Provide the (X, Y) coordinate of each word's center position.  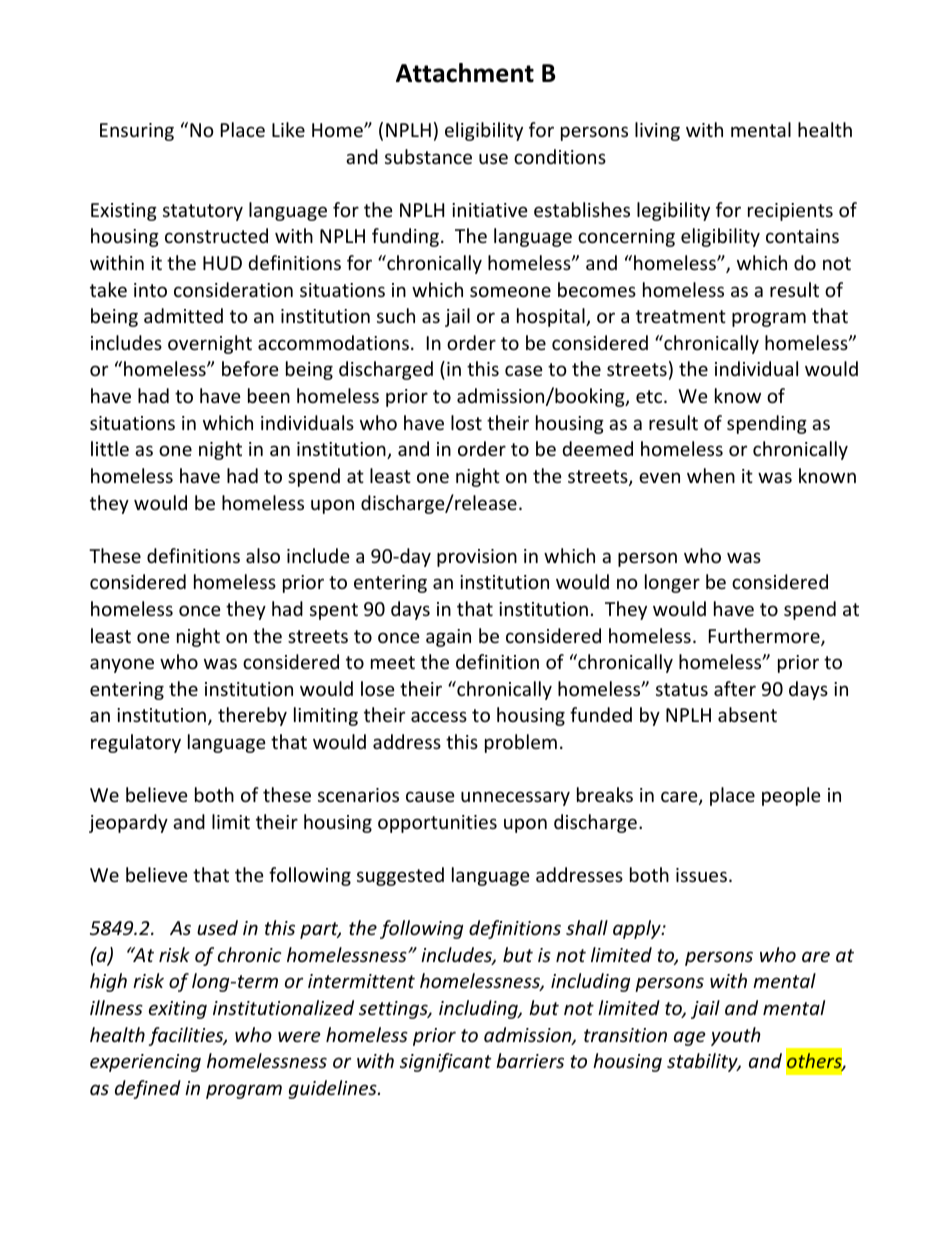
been (269, 395)
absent (747, 714)
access (439, 716)
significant (446, 1062)
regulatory (136, 743)
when (711, 475)
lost (466, 422)
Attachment (465, 73)
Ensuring (137, 132)
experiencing (145, 1063)
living (657, 131)
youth (736, 1036)
